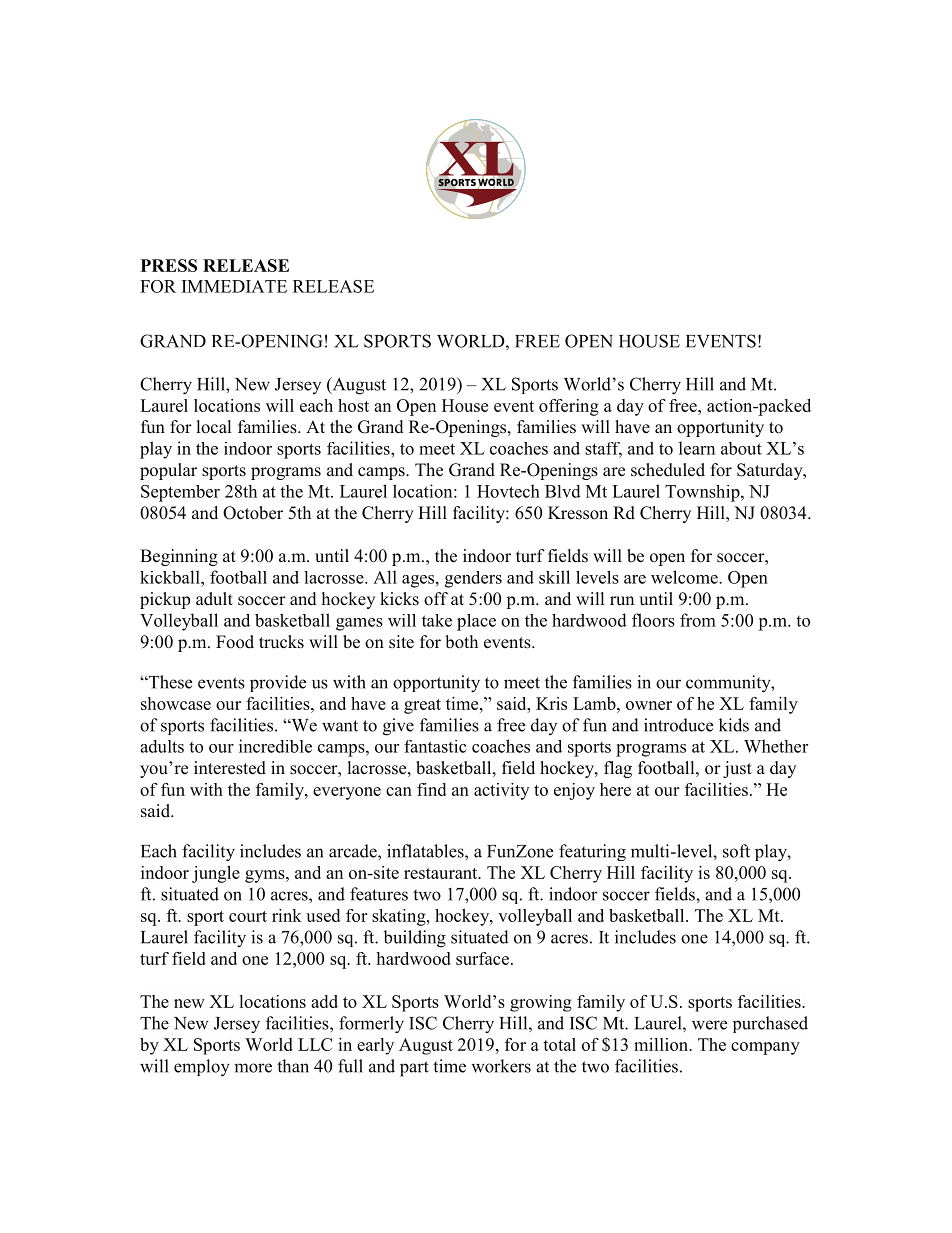  Describe the element at coordinates (230, 768) in the page. I see `interested` at that location.
